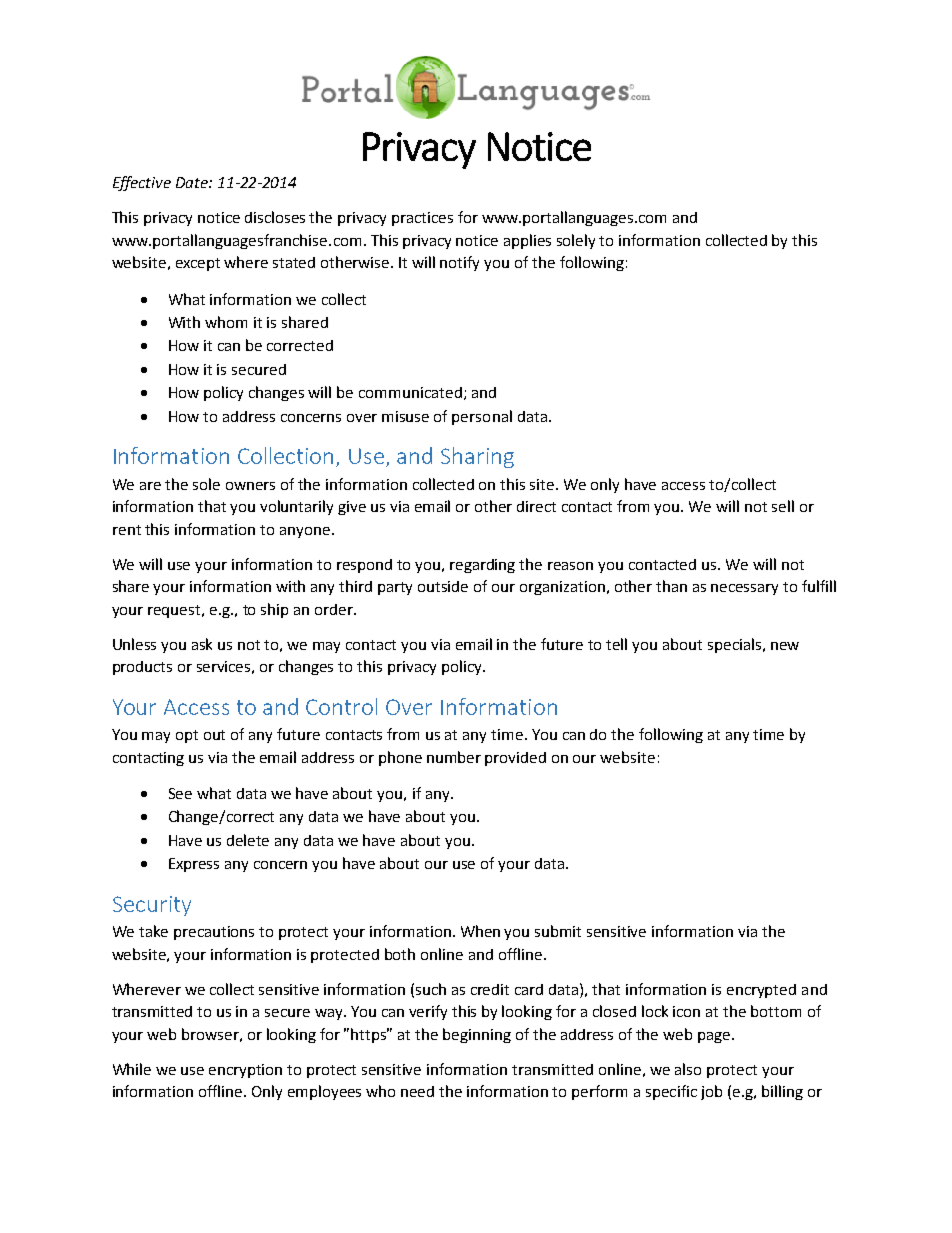 Image resolution: width=952 pixels, height=1233 pixels. What do you see at coordinates (715, 1037) in the document?
I see `page` at bounding box center [715, 1037].
